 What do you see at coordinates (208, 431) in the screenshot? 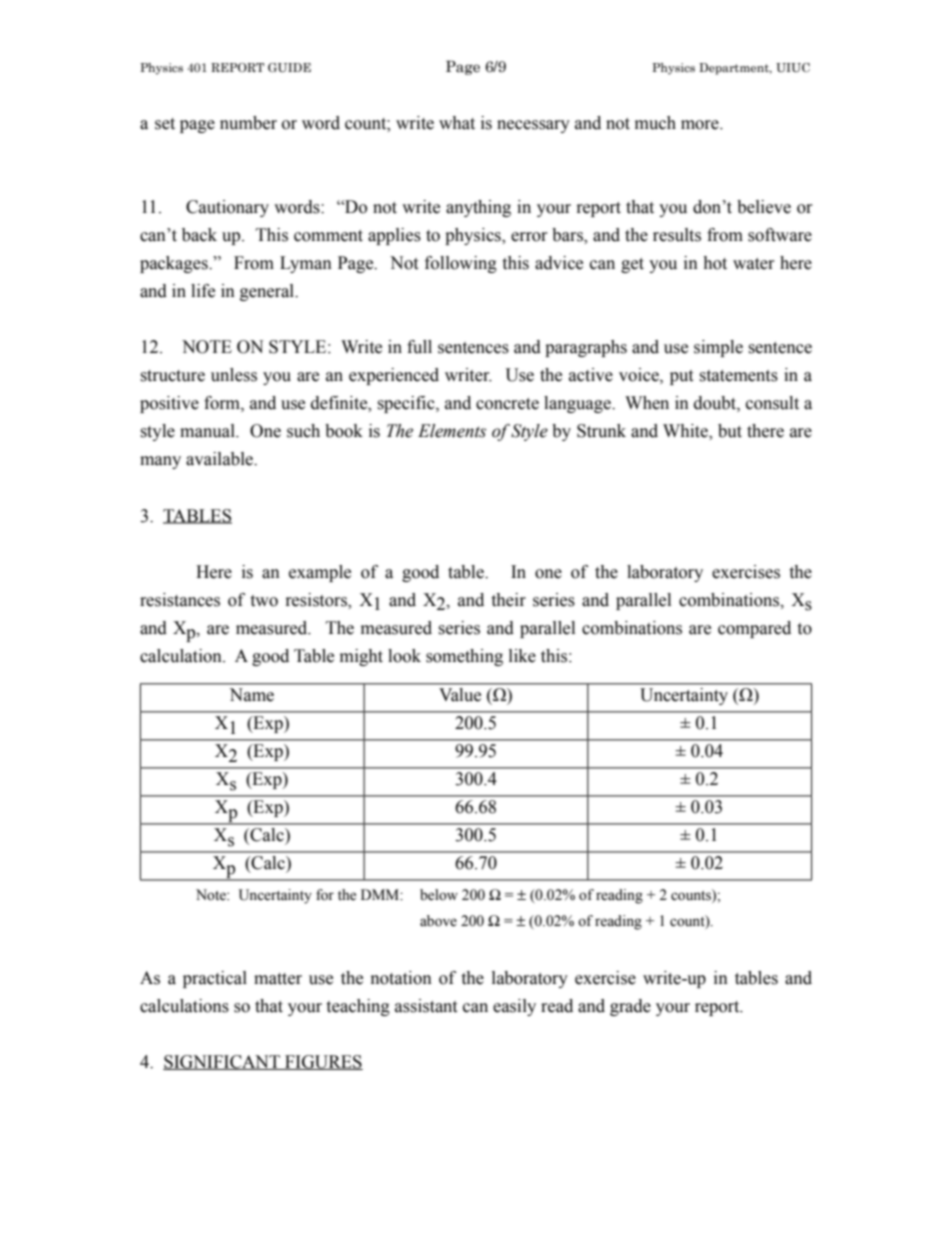
I see `manual` at bounding box center [208, 431].
